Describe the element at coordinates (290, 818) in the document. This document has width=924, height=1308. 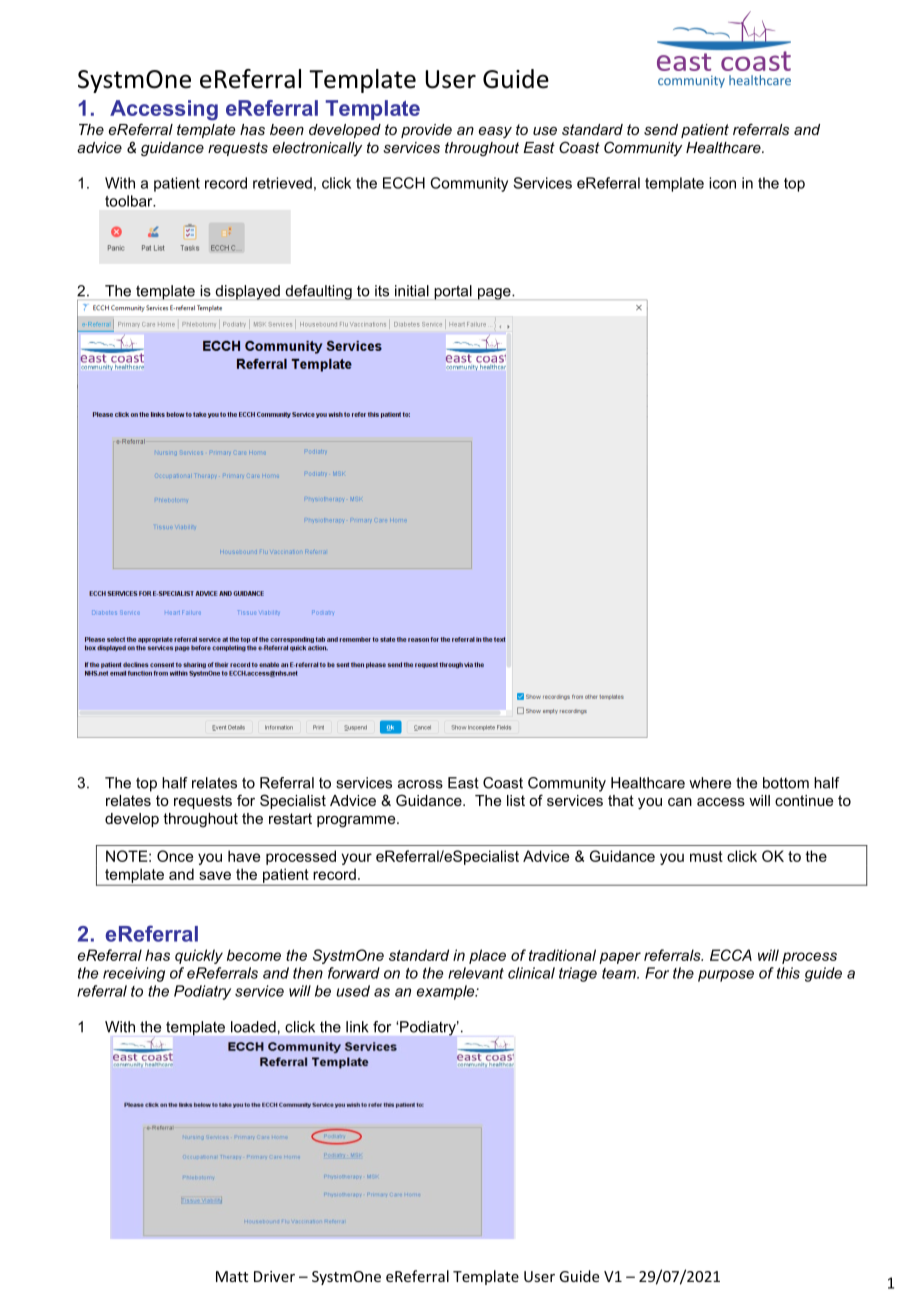
I see `restart` at that location.
